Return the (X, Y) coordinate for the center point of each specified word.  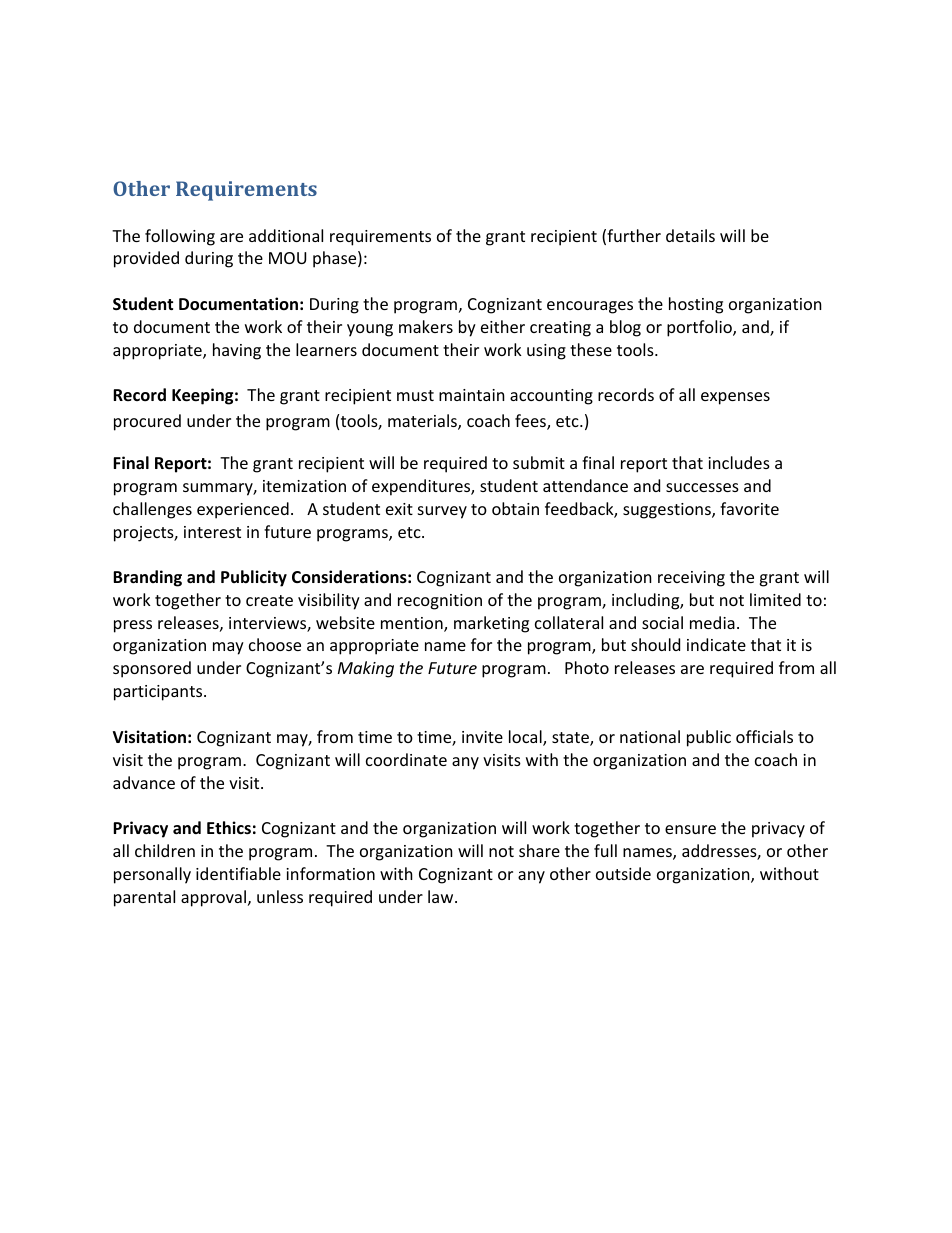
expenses (735, 398)
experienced (243, 510)
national (650, 736)
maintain (472, 395)
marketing (491, 624)
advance (144, 782)
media (712, 622)
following (180, 237)
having (237, 351)
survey (442, 512)
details (690, 235)
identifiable (238, 873)
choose (275, 644)
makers (426, 326)
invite (482, 737)
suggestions (668, 511)
